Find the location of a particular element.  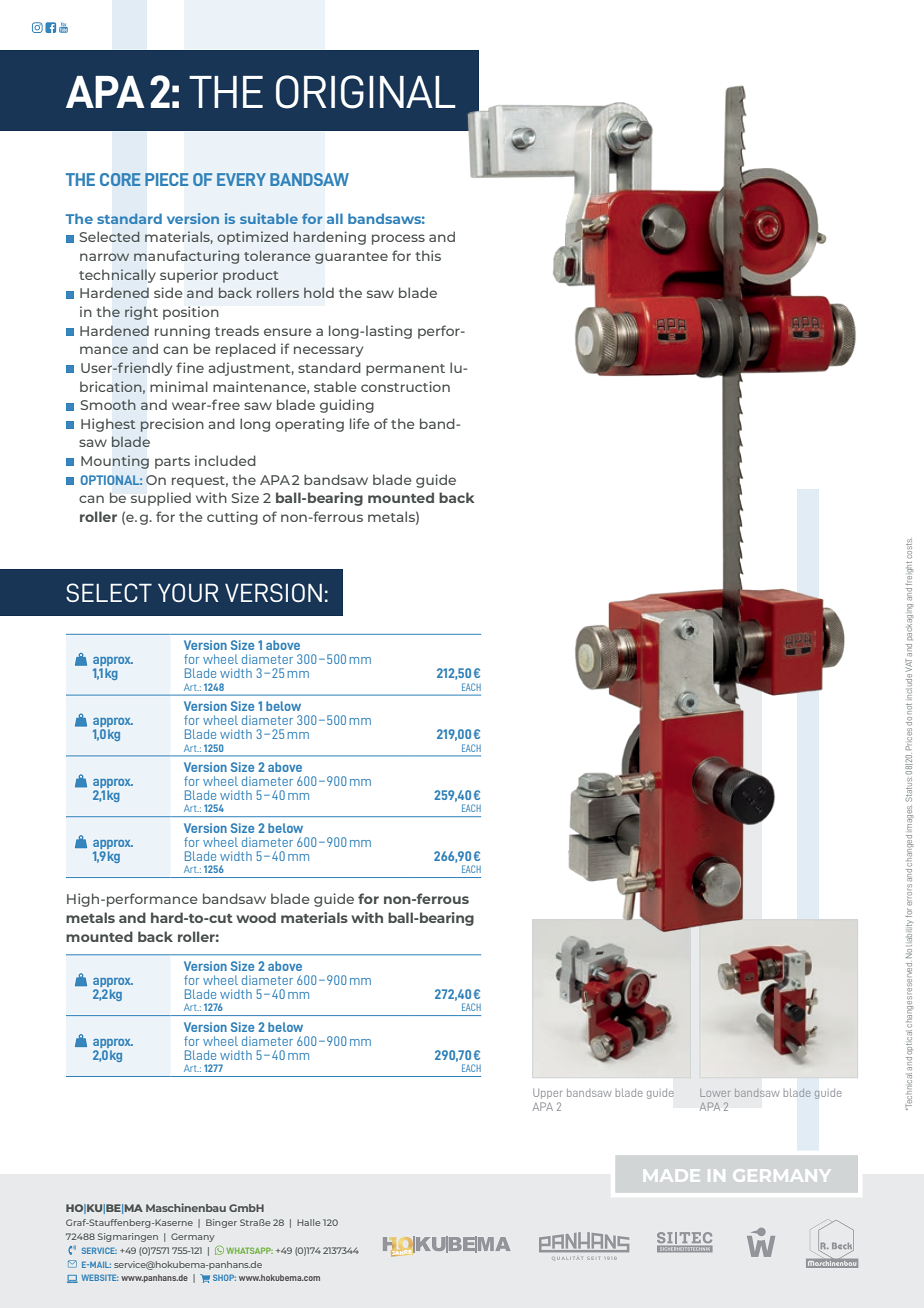

SHOP is located at coordinates (224, 1277).
